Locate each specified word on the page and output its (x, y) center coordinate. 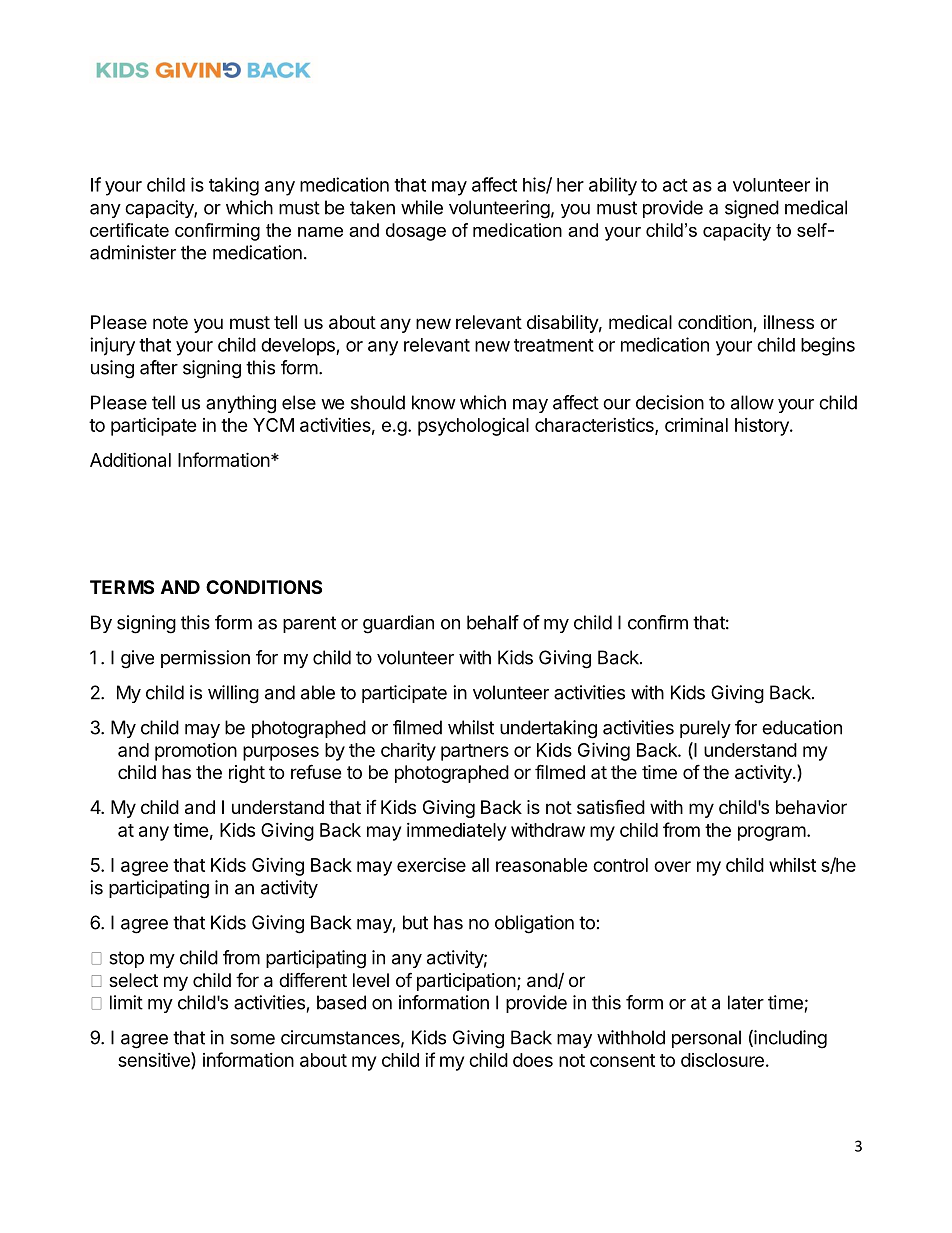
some (252, 1039)
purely (705, 729)
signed (752, 209)
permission (205, 659)
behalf (493, 622)
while (422, 207)
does (533, 1060)
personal (706, 1039)
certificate (129, 230)
